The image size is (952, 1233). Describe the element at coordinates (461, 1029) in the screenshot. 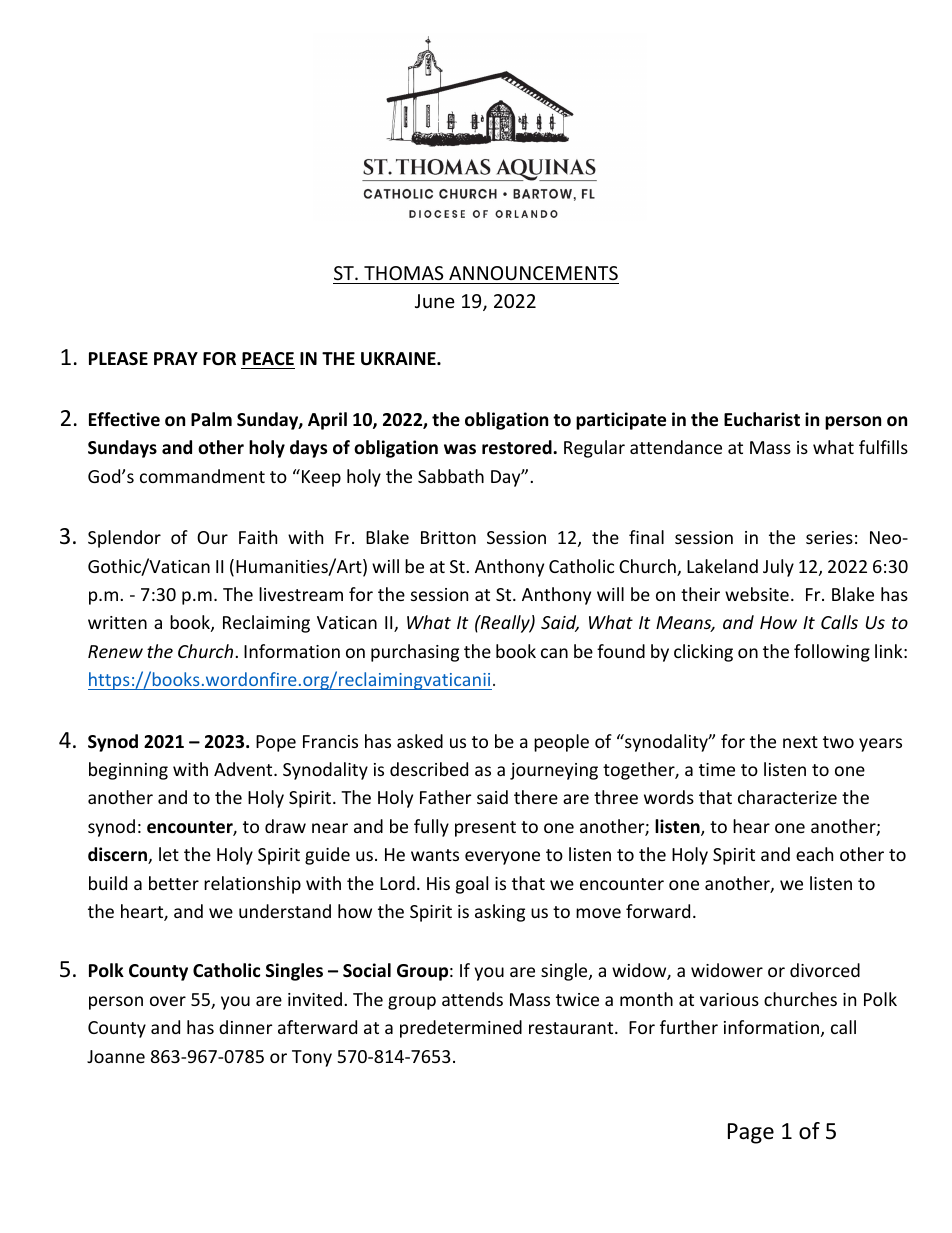

I see `predetermined` at that location.
